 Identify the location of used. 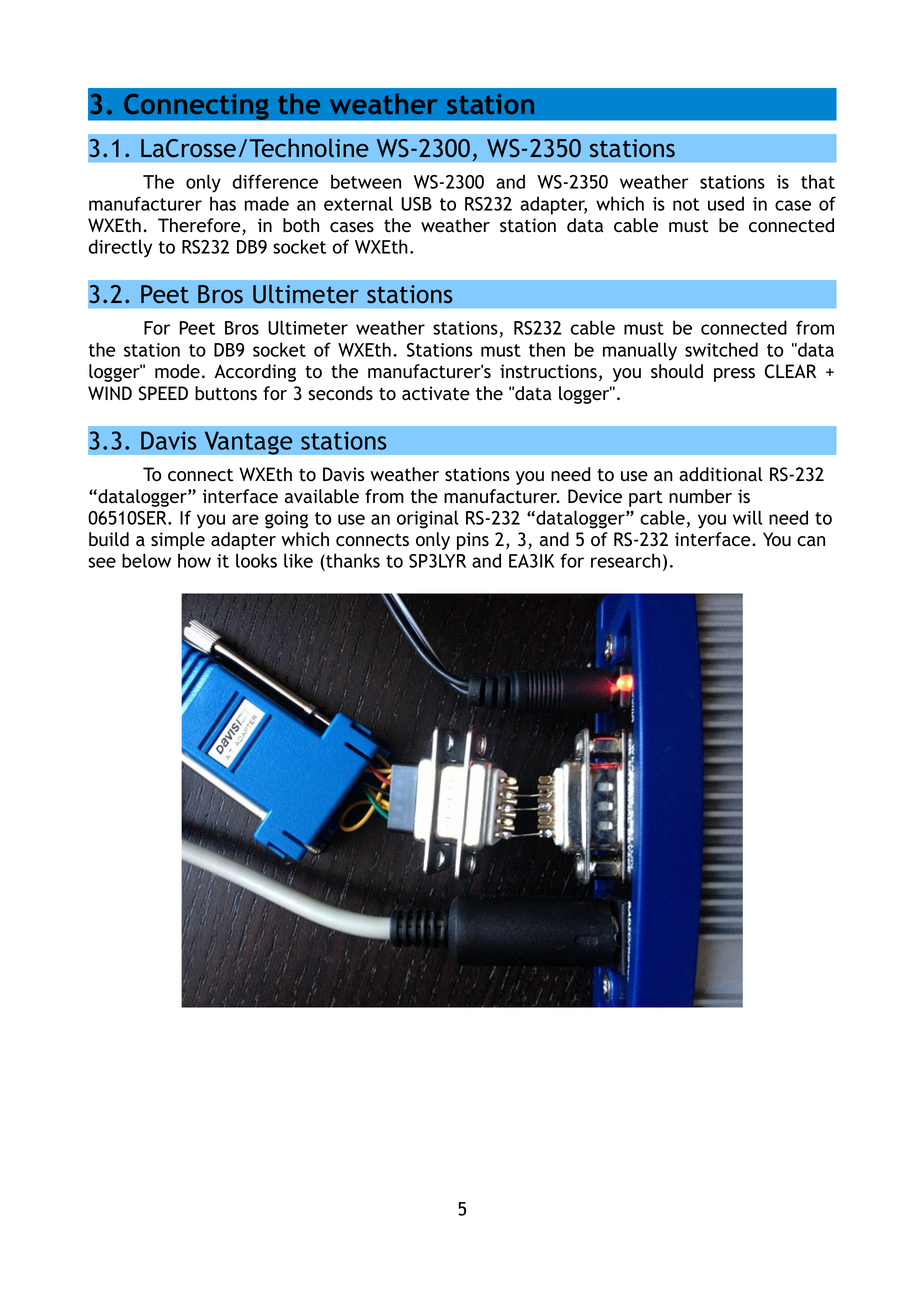
(726, 203).
